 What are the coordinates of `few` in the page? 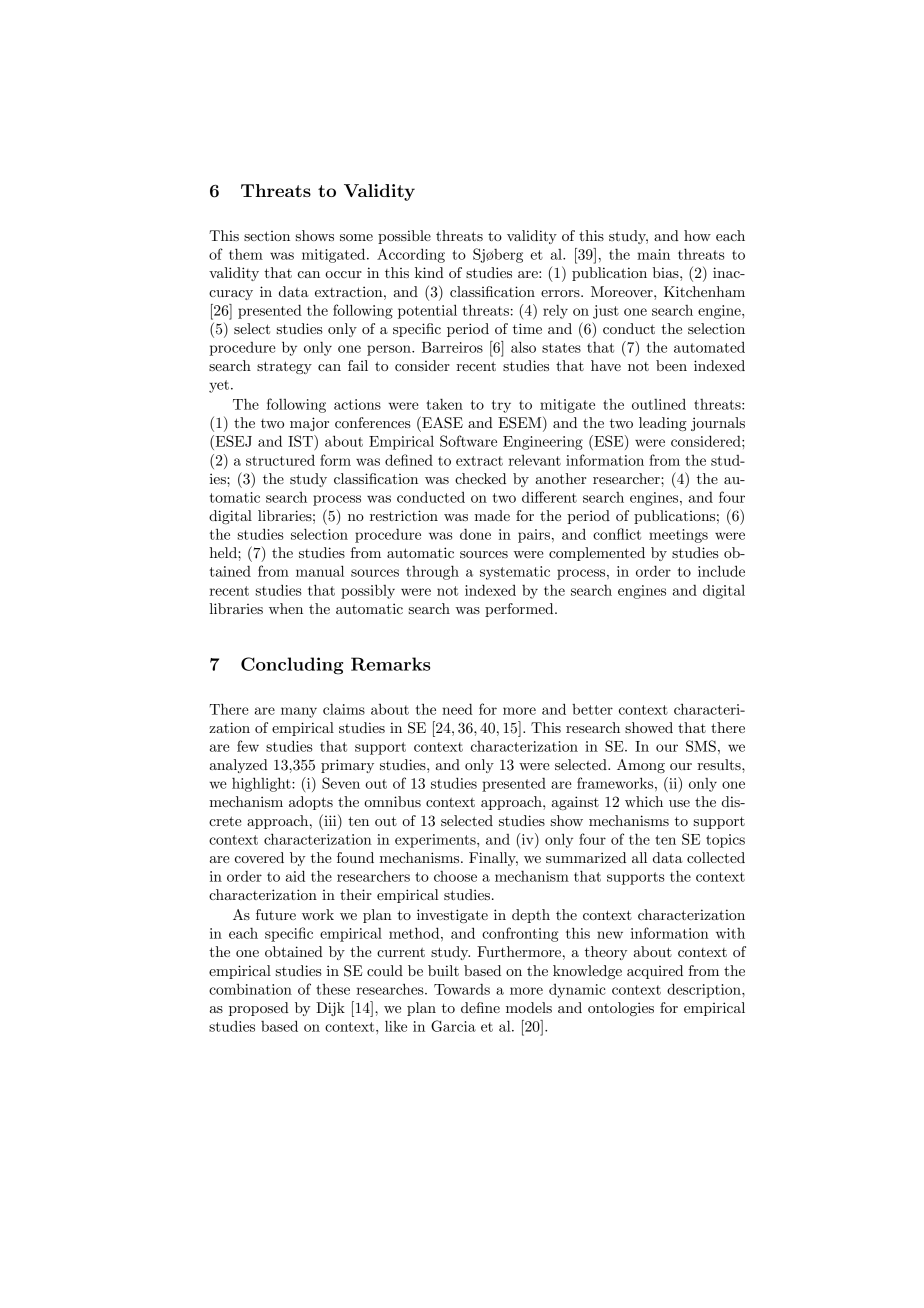 It's located at (248, 746).
